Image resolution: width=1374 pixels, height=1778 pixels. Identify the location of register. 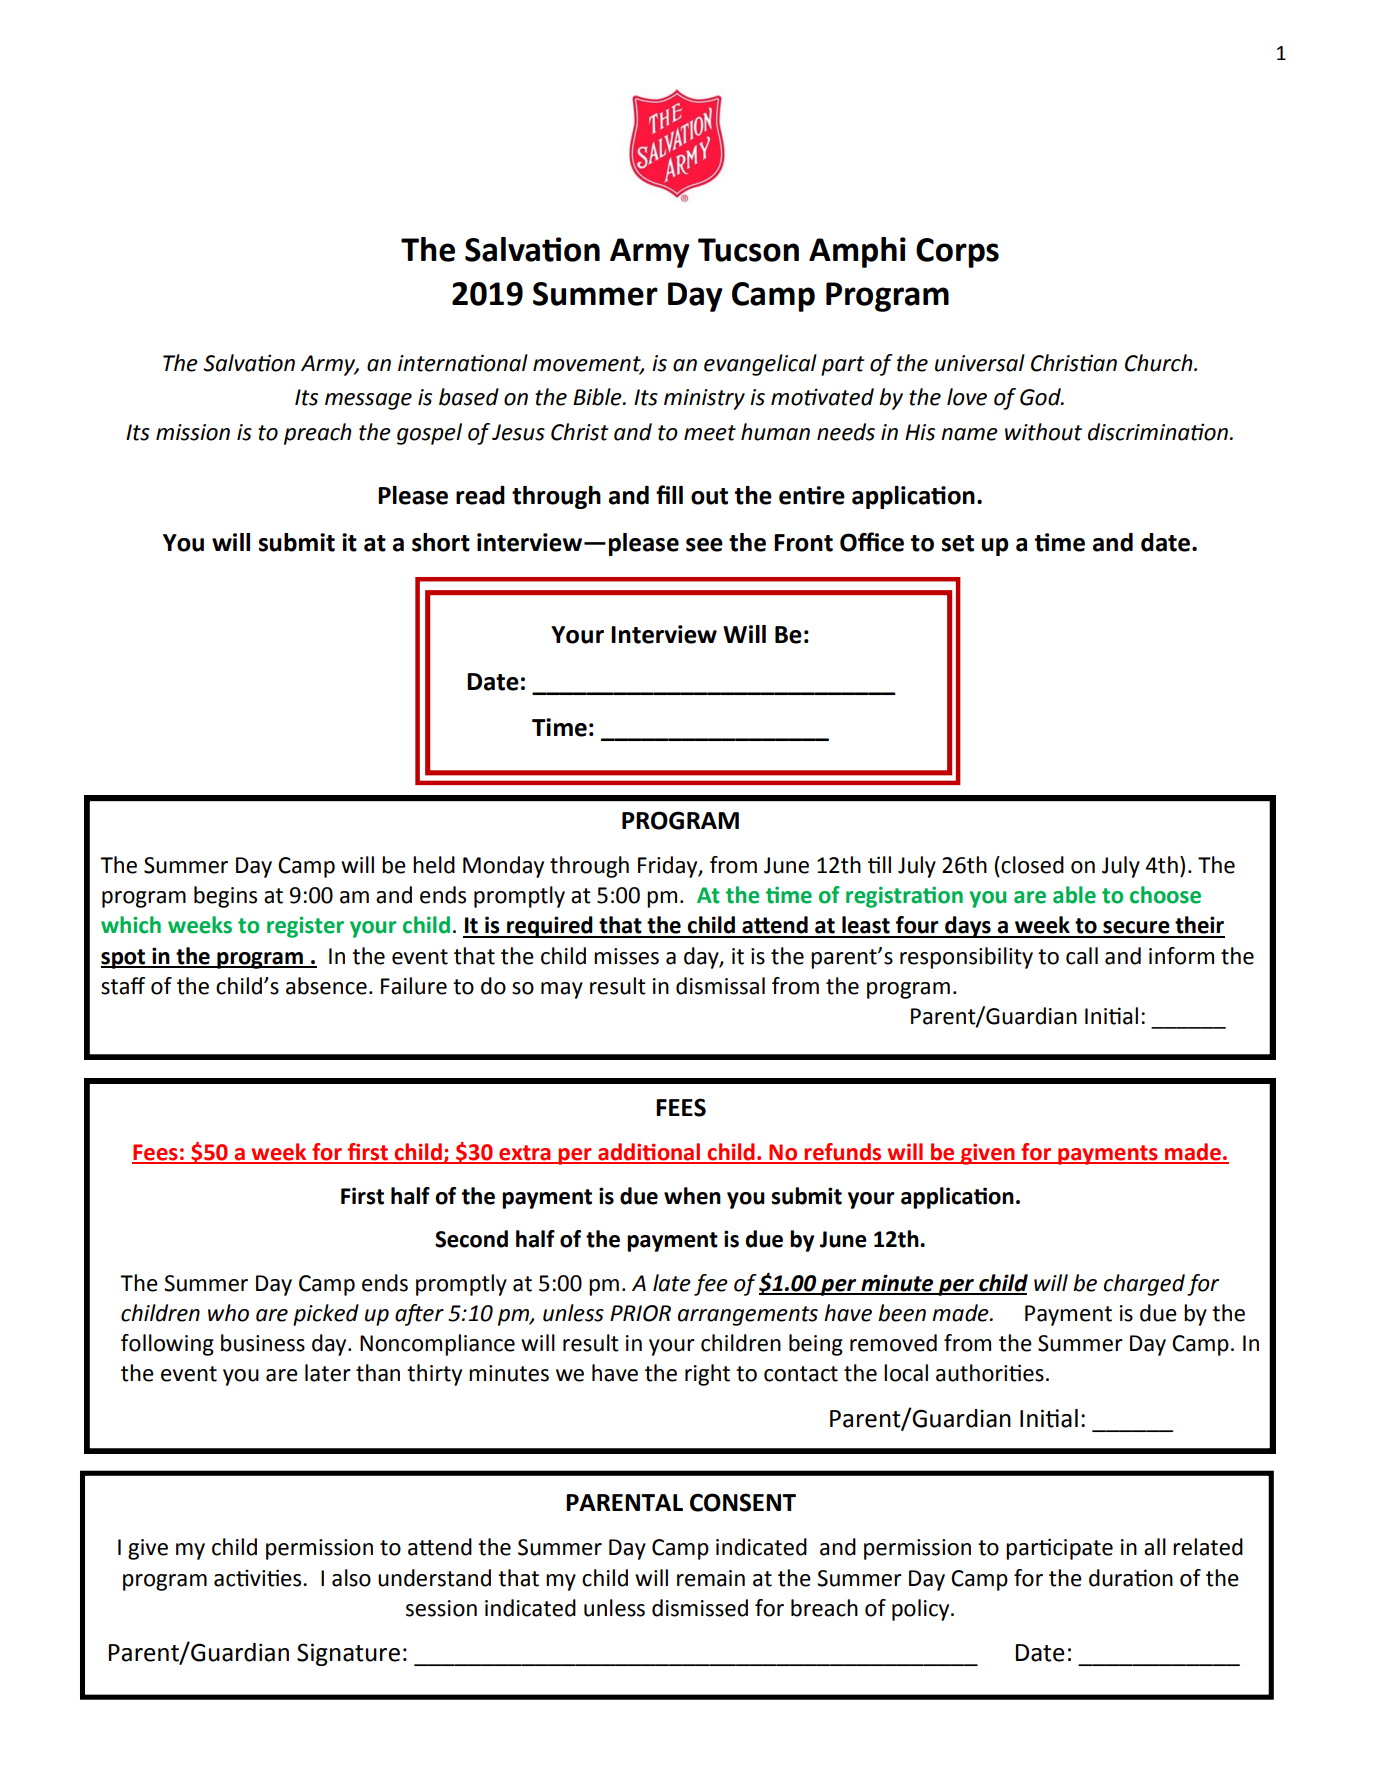
(305, 927).
